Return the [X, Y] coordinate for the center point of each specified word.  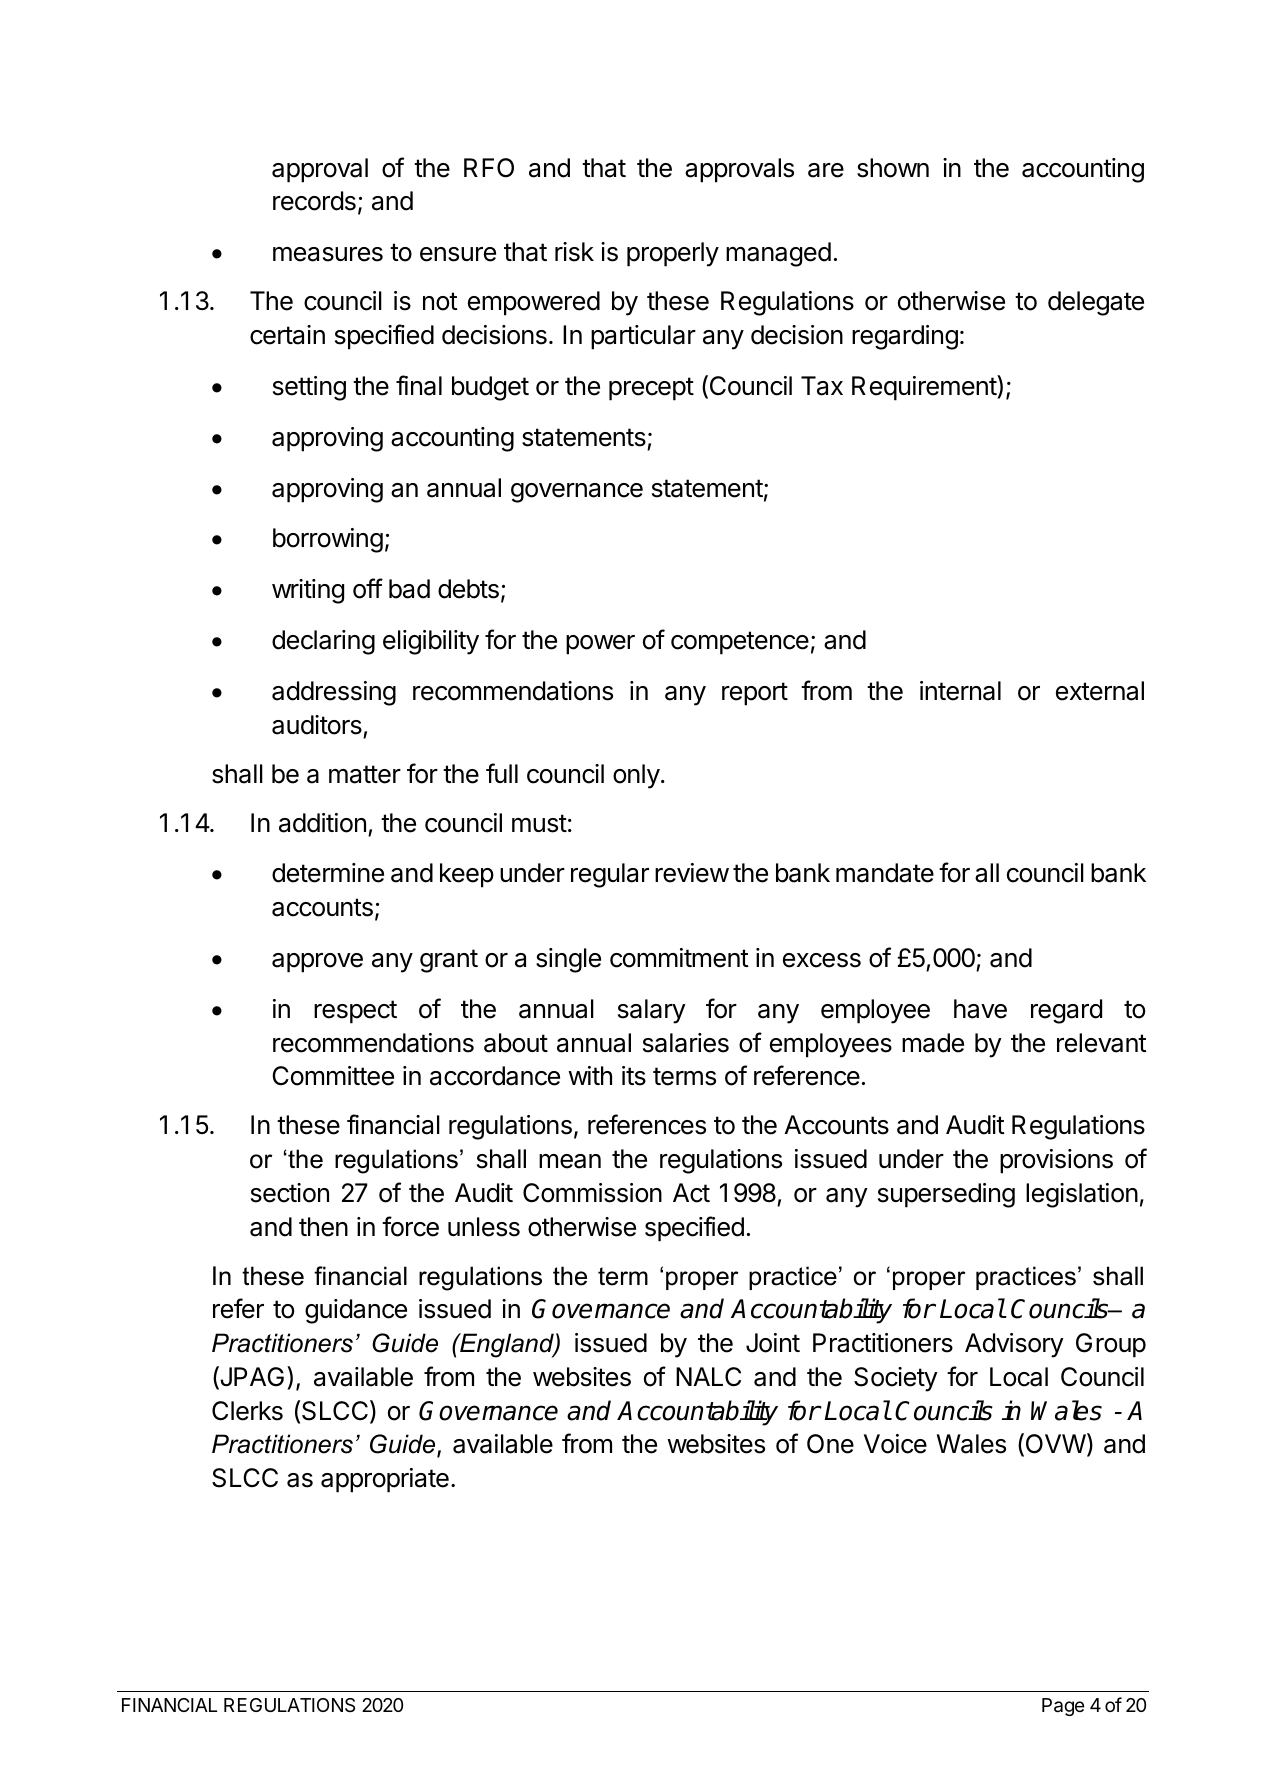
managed [778, 254]
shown [893, 168]
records [314, 201]
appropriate [385, 1480]
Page [1063, 1707]
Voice [895, 1444]
